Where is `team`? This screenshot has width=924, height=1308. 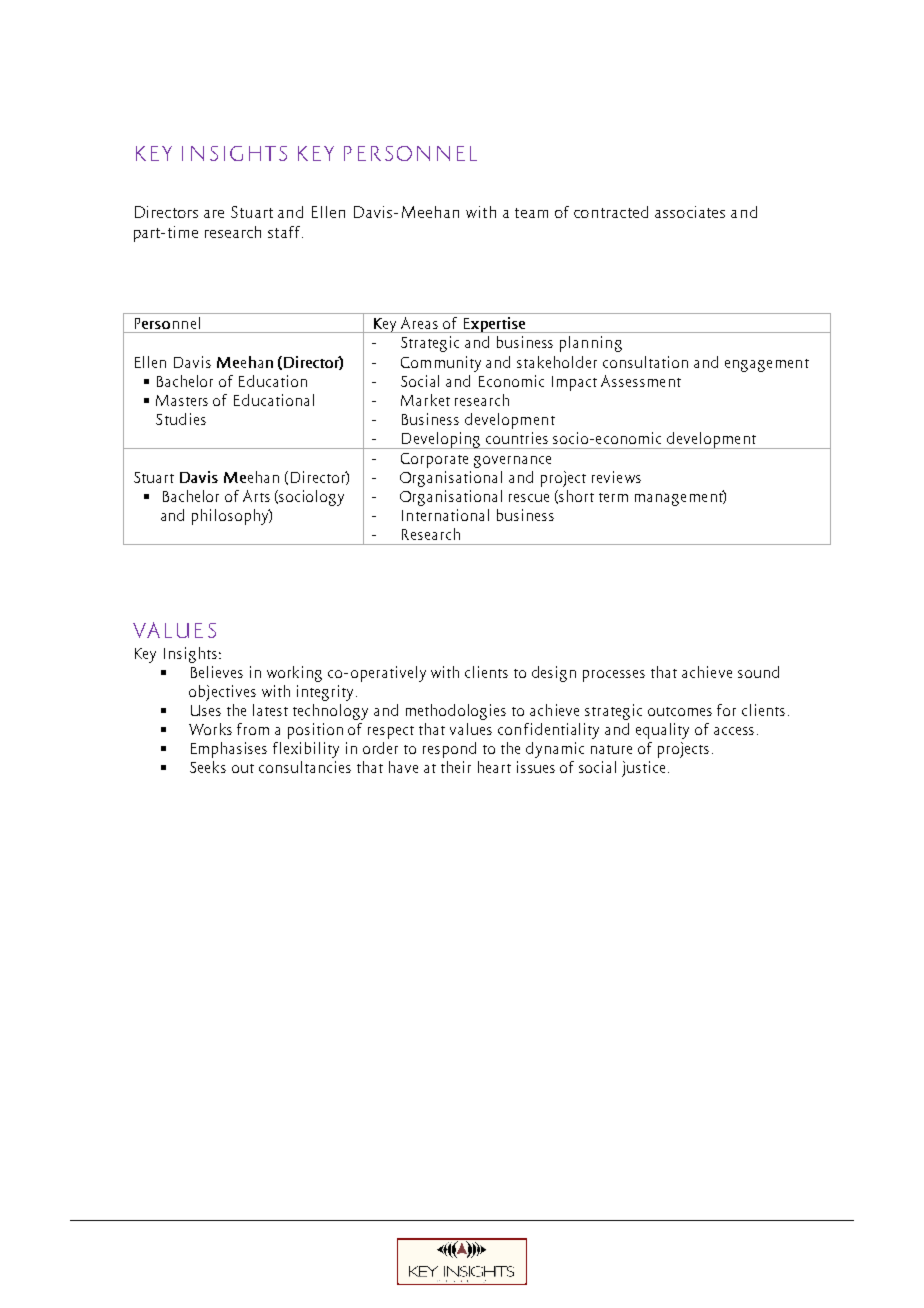
team is located at coordinates (531, 213).
